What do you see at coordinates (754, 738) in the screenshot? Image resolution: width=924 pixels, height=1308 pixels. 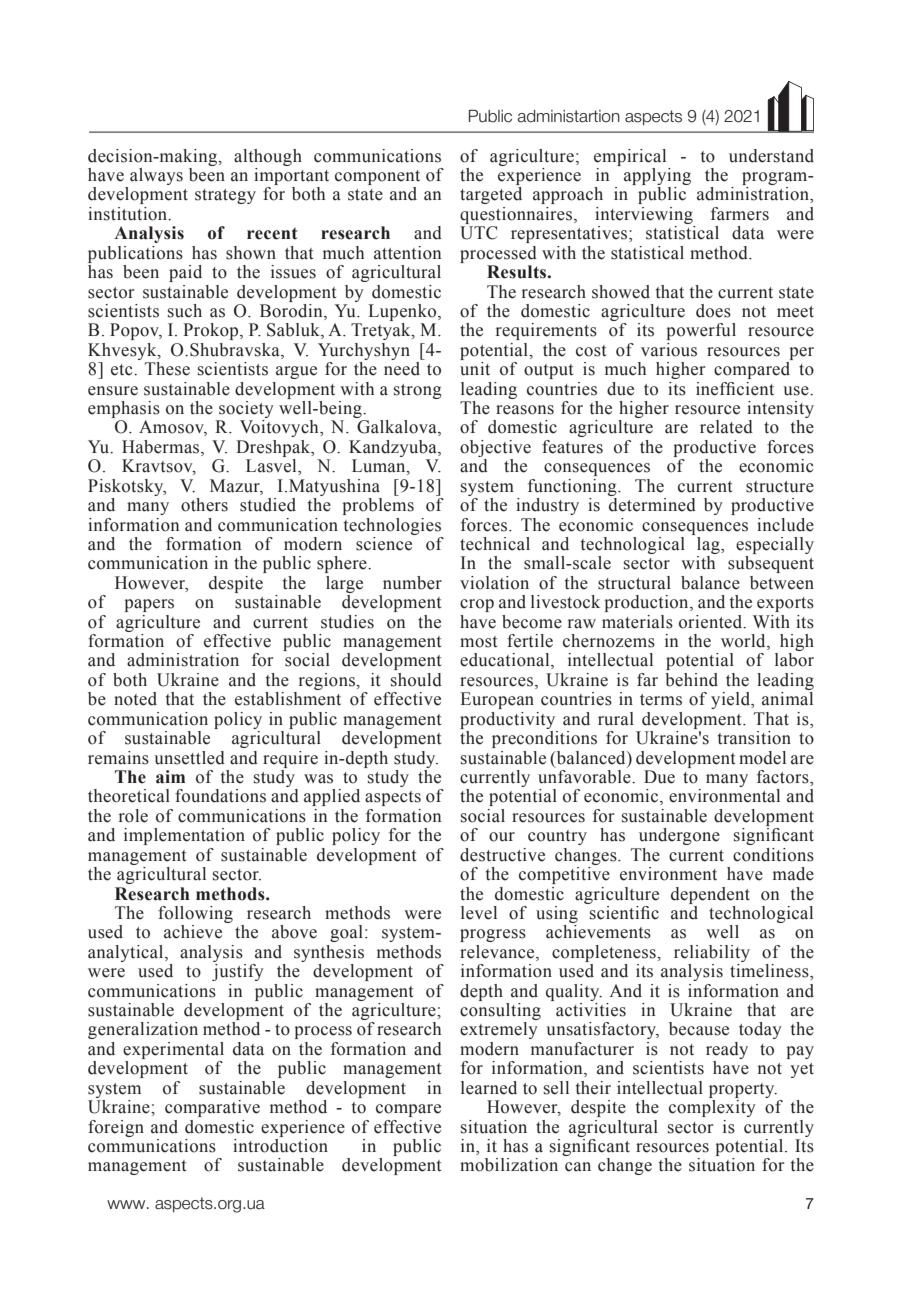 I see `transition` at bounding box center [754, 738].
